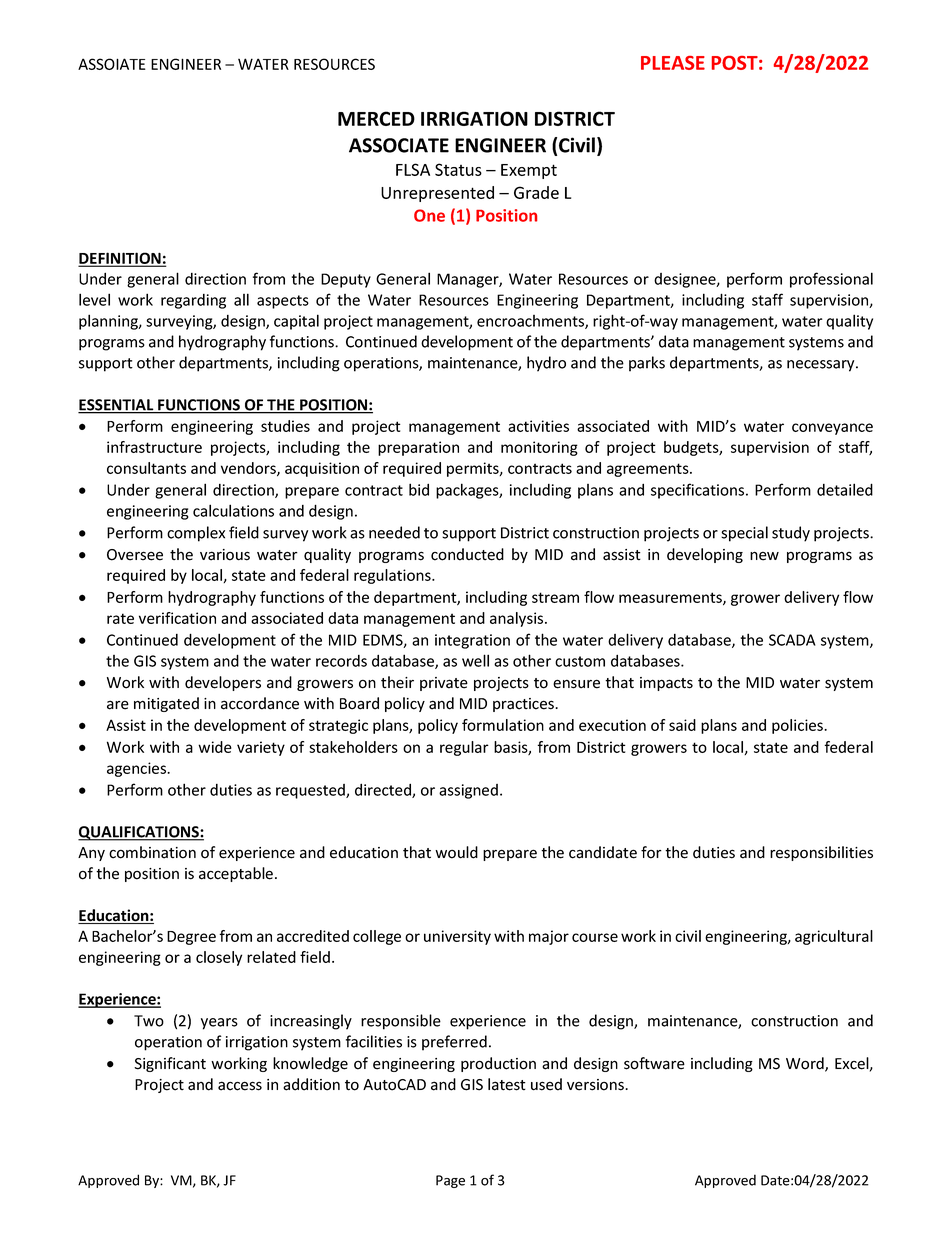  I want to click on professional, so click(831, 280).
